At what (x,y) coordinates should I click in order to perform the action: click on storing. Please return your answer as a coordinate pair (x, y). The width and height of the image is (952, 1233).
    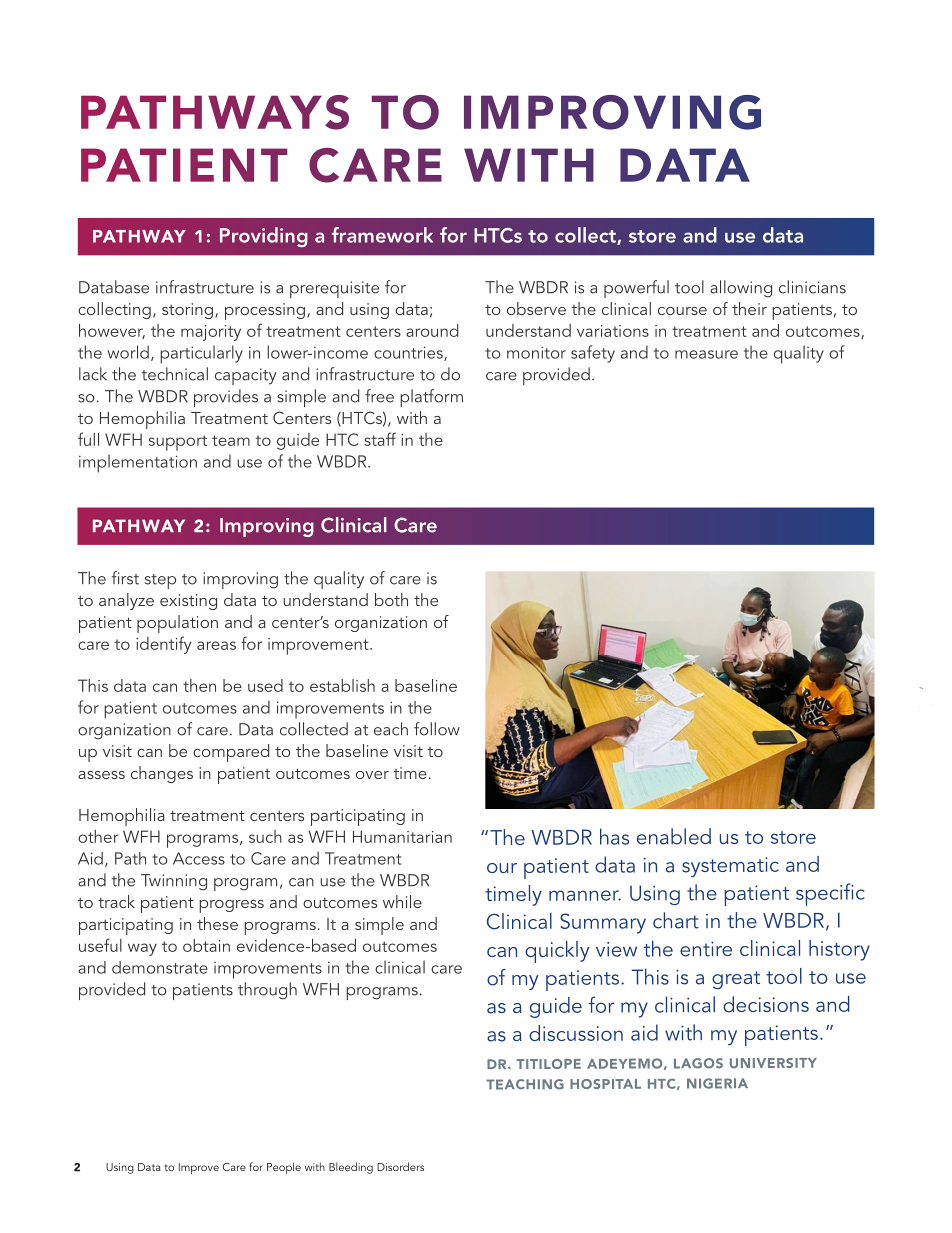
    Looking at the image, I should click on (187, 311).
